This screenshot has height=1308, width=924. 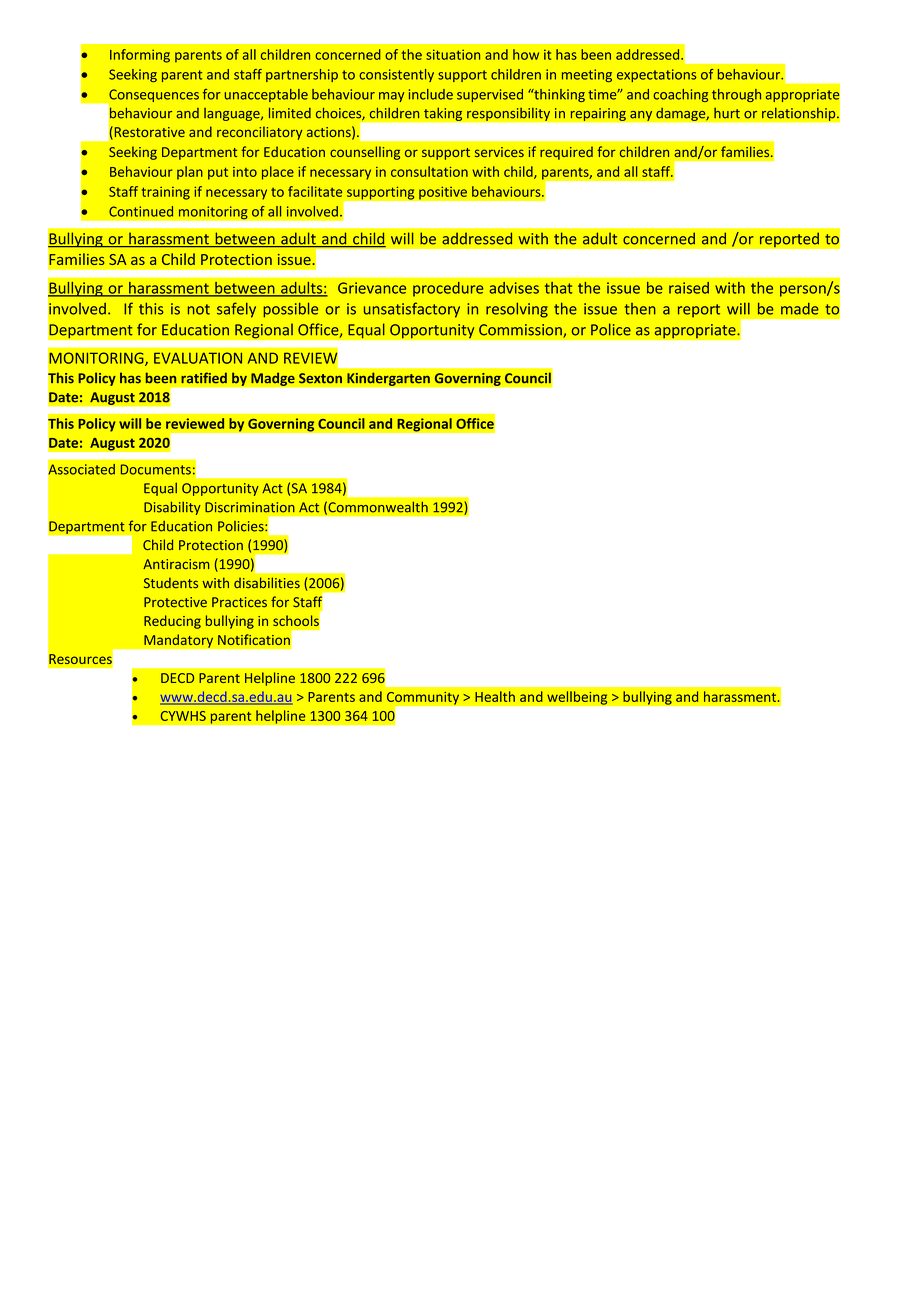 I want to click on Commission, so click(x=521, y=331).
